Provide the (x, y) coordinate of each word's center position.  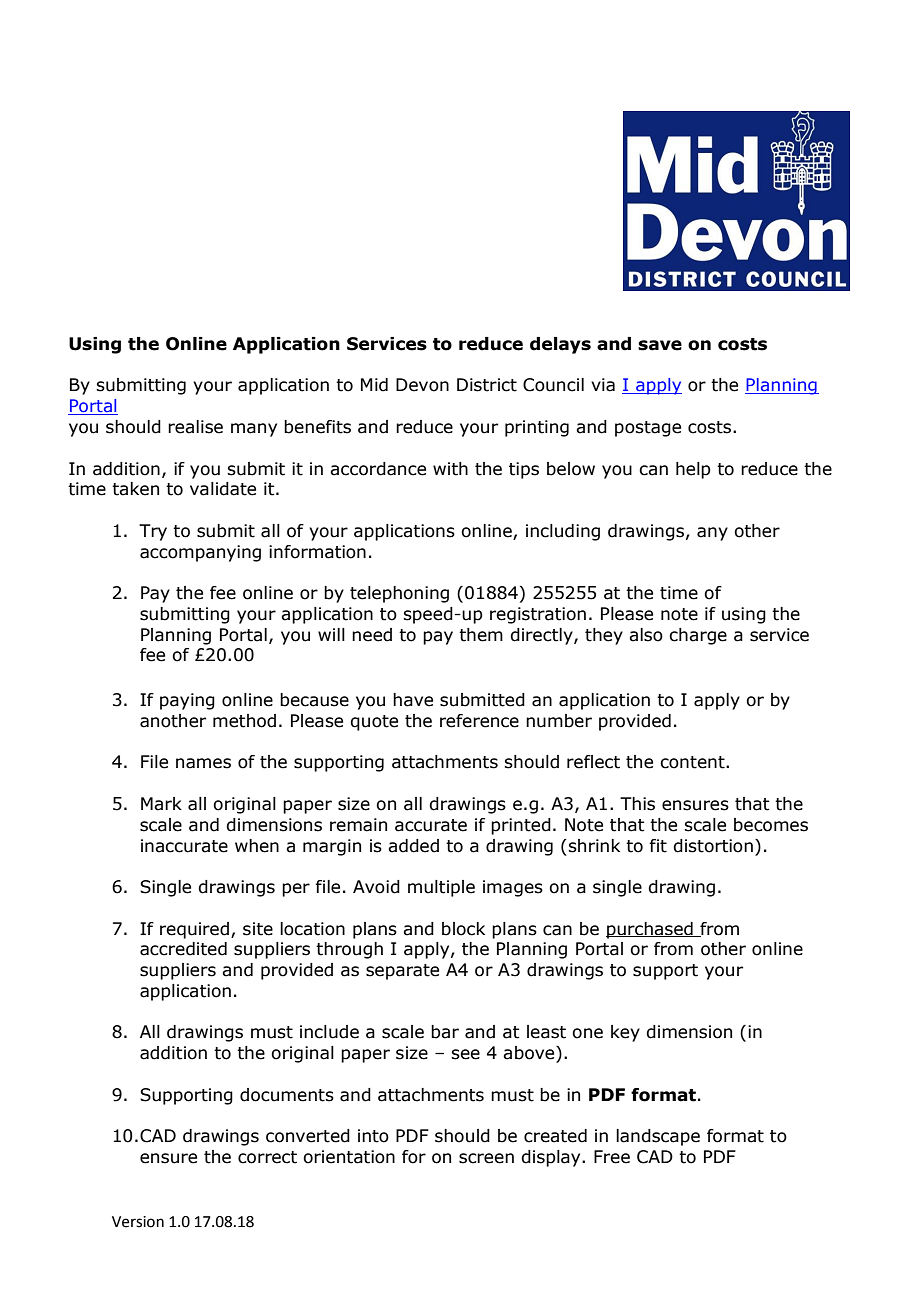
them (481, 635)
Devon (422, 385)
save (660, 345)
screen (486, 1158)
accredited (183, 949)
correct (267, 1157)
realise (195, 427)
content (693, 762)
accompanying (200, 553)
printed (521, 826)
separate (402, 972)
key (625, 1033)
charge (698, 636)
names (203, 763)
